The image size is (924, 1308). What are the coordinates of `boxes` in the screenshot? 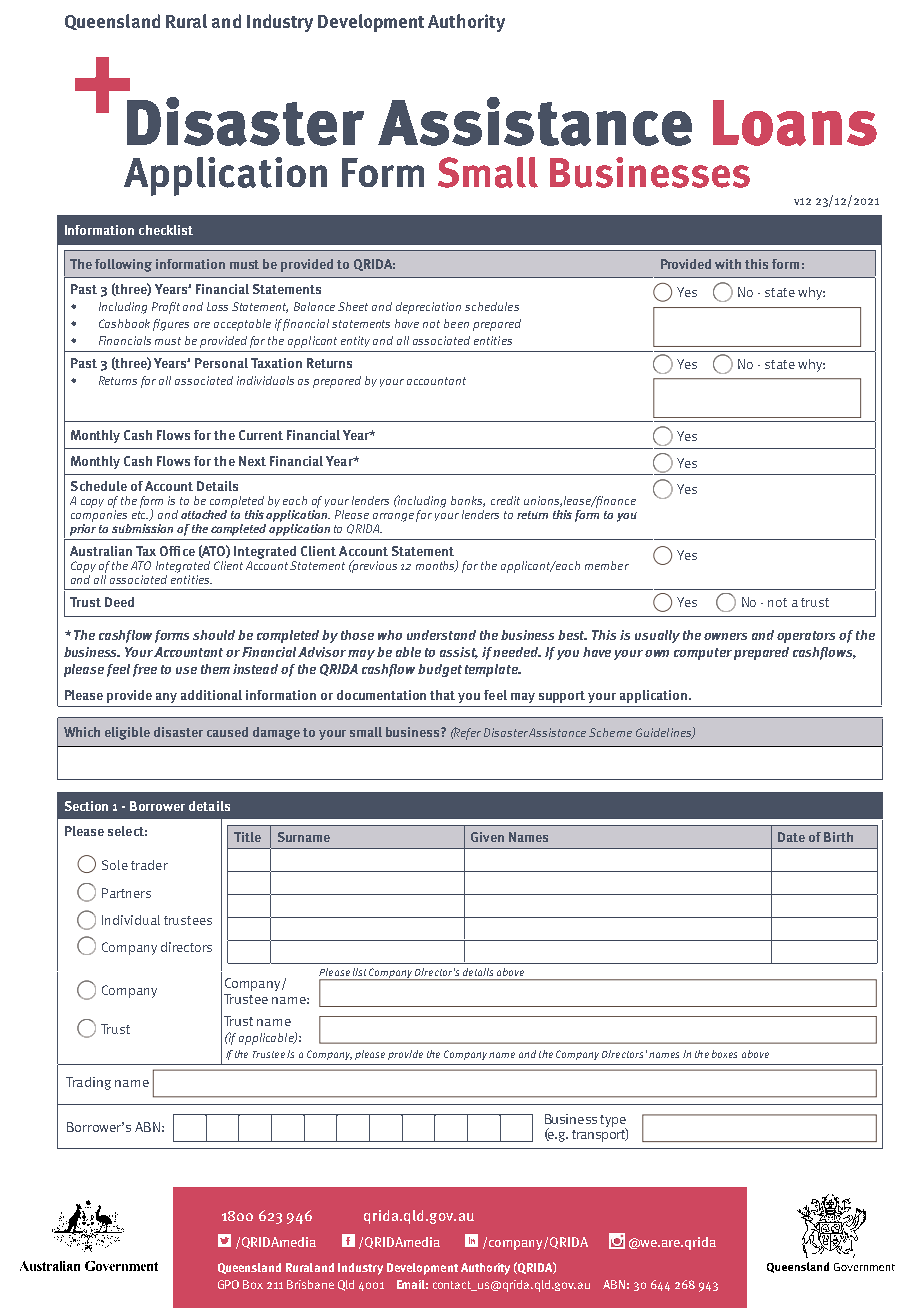 It's located at (724, 1054).
